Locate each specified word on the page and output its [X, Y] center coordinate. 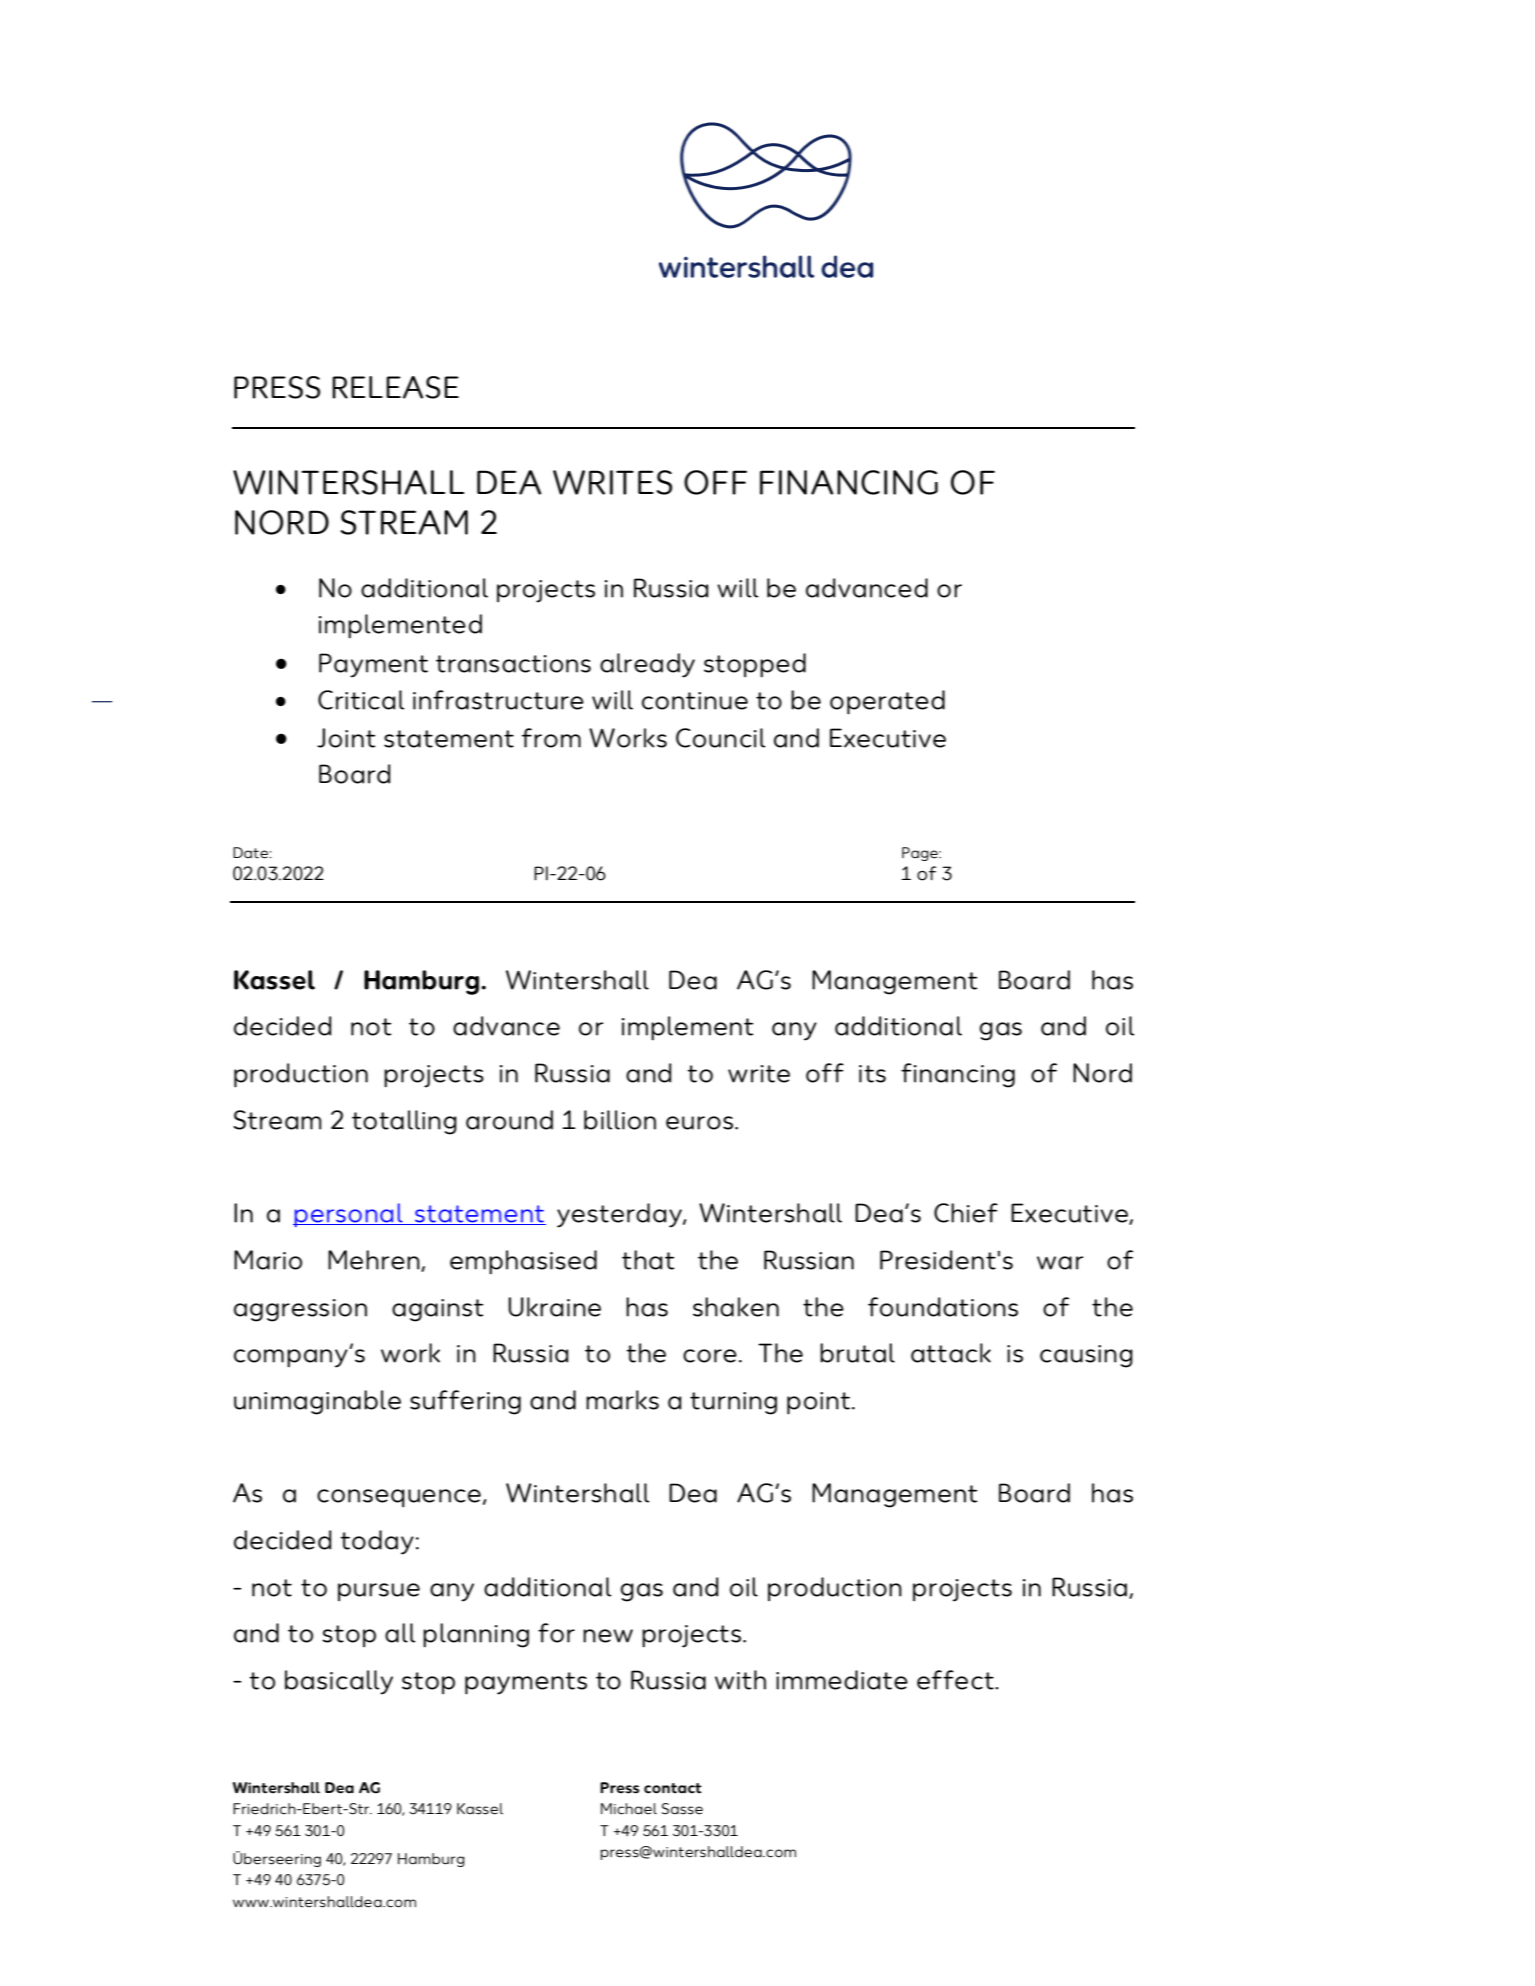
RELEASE [395, 387]
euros [699, 1123]
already [647, 665]
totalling [404, 1122]
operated [887, 702]
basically [339, 1682]
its [872, 1074]
